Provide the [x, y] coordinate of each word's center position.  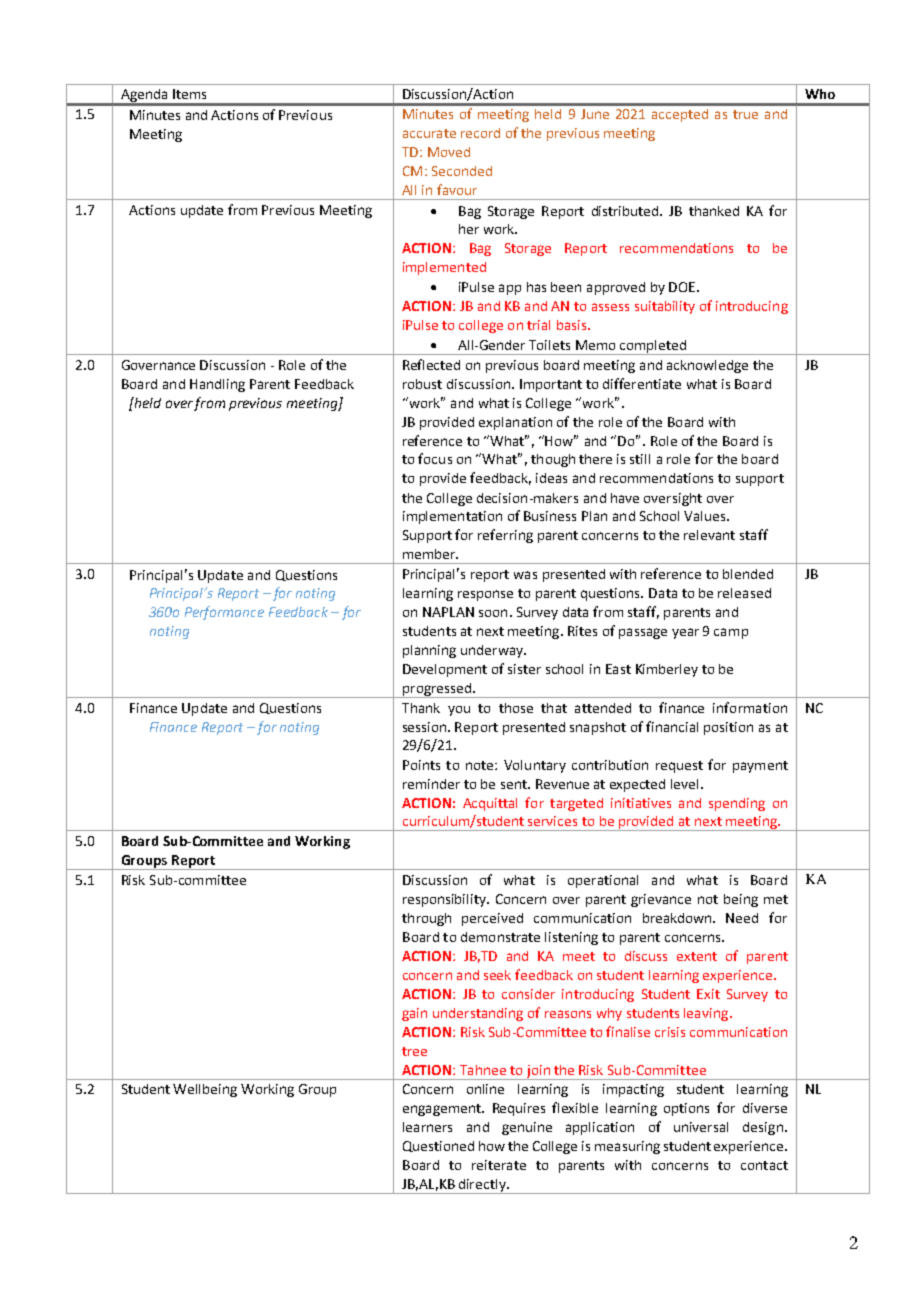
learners [427, 1127]
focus [435, 458]
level [686, 784]
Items [189, 94]
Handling [217, 385]
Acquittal [490, 804]
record [480, 133]
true [745, 114]
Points [421, 765]
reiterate [499, 1165]
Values [706, 516]
